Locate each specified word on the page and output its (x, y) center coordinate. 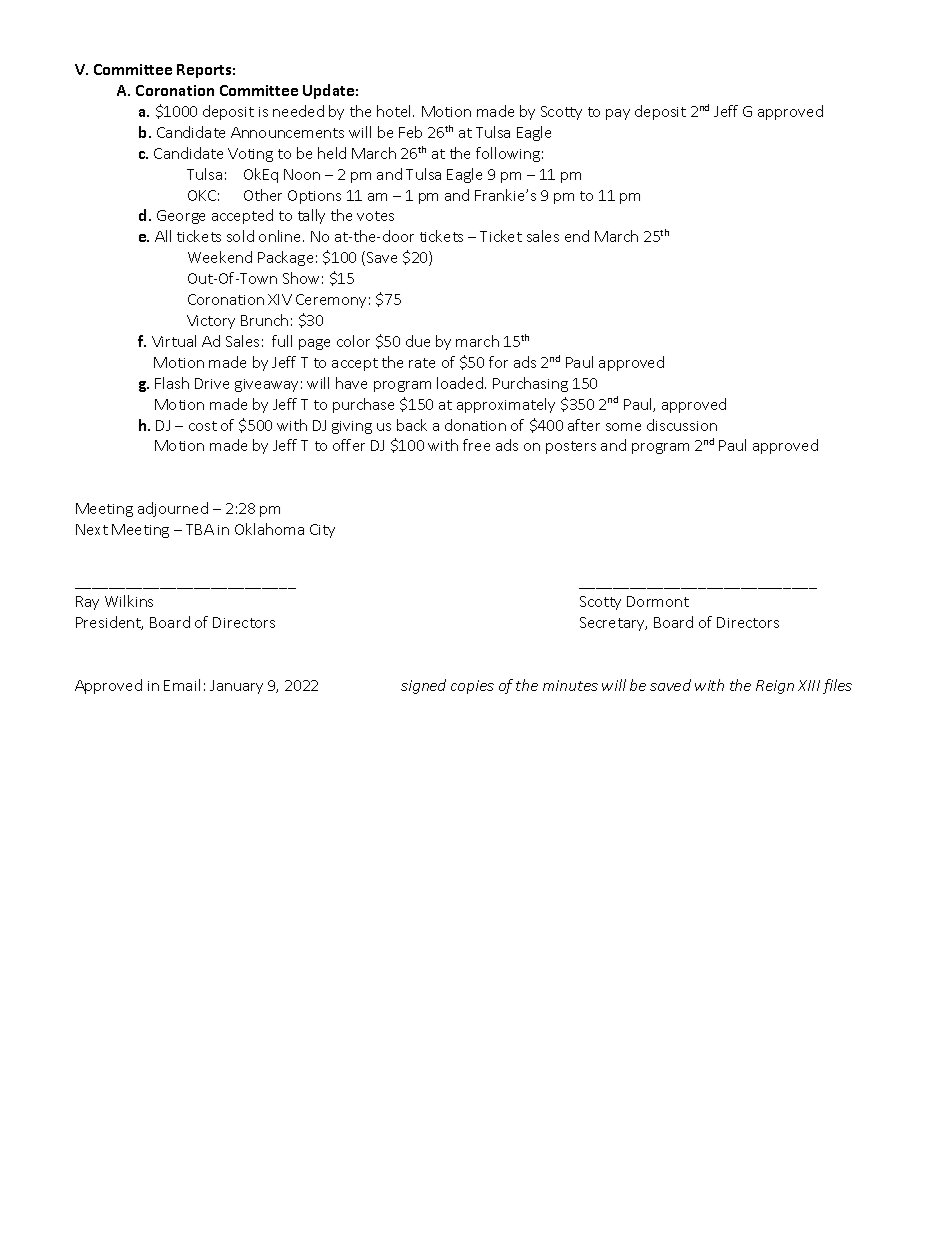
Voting (250, 155)
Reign (775, 687)
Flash (172, 383)
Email (182, 685)
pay (618, 114)
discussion (682, 425)
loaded (461, 383)
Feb (410, 132)
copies (472, 687)
